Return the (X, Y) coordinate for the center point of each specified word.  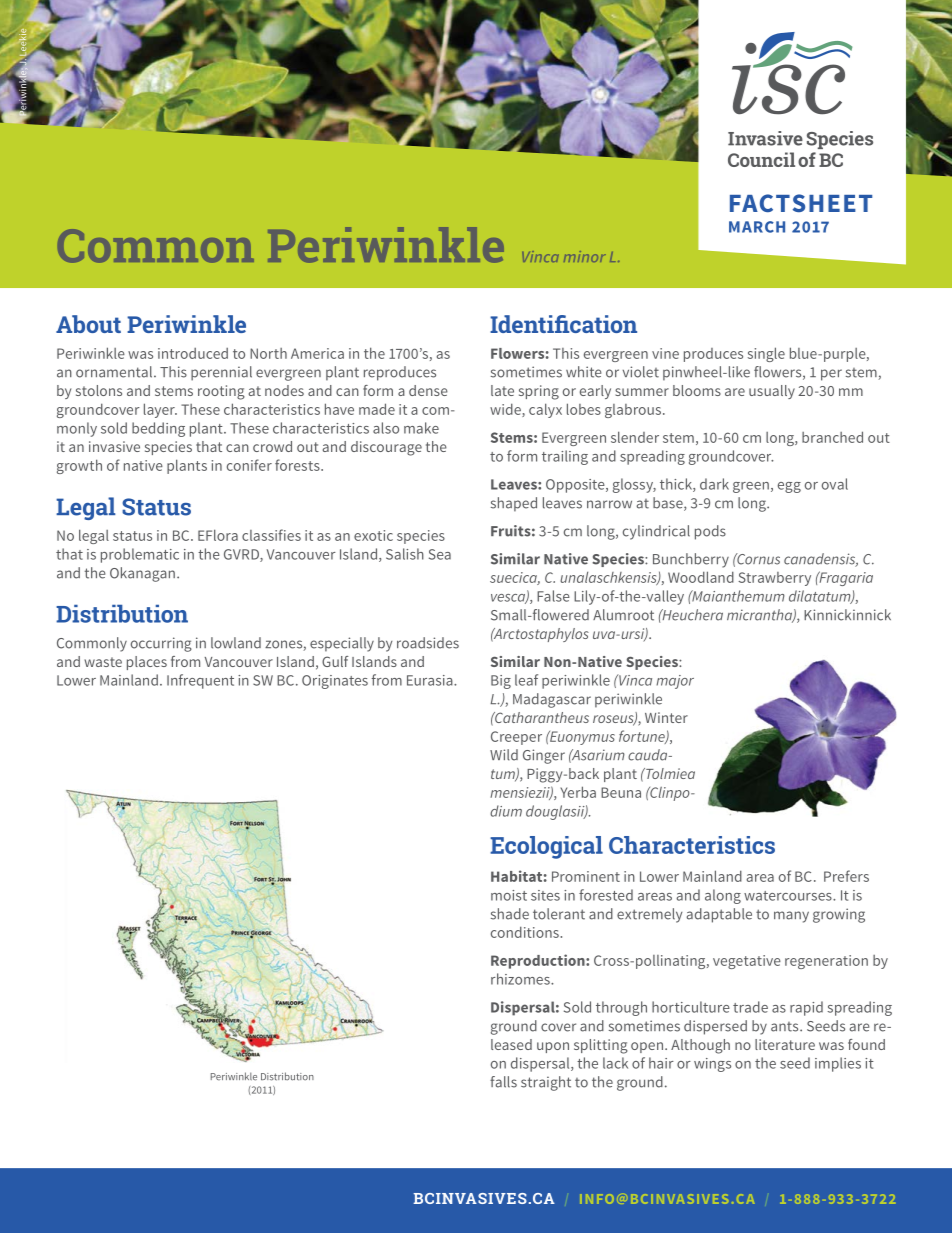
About (88, 324)
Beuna (621, 792)
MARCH (757, 227)
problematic (140, 555)
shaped (514, 504)
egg (789, 487)
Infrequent (200, 681)
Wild (504, 755)
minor (585, 256)
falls (503, 1082)
